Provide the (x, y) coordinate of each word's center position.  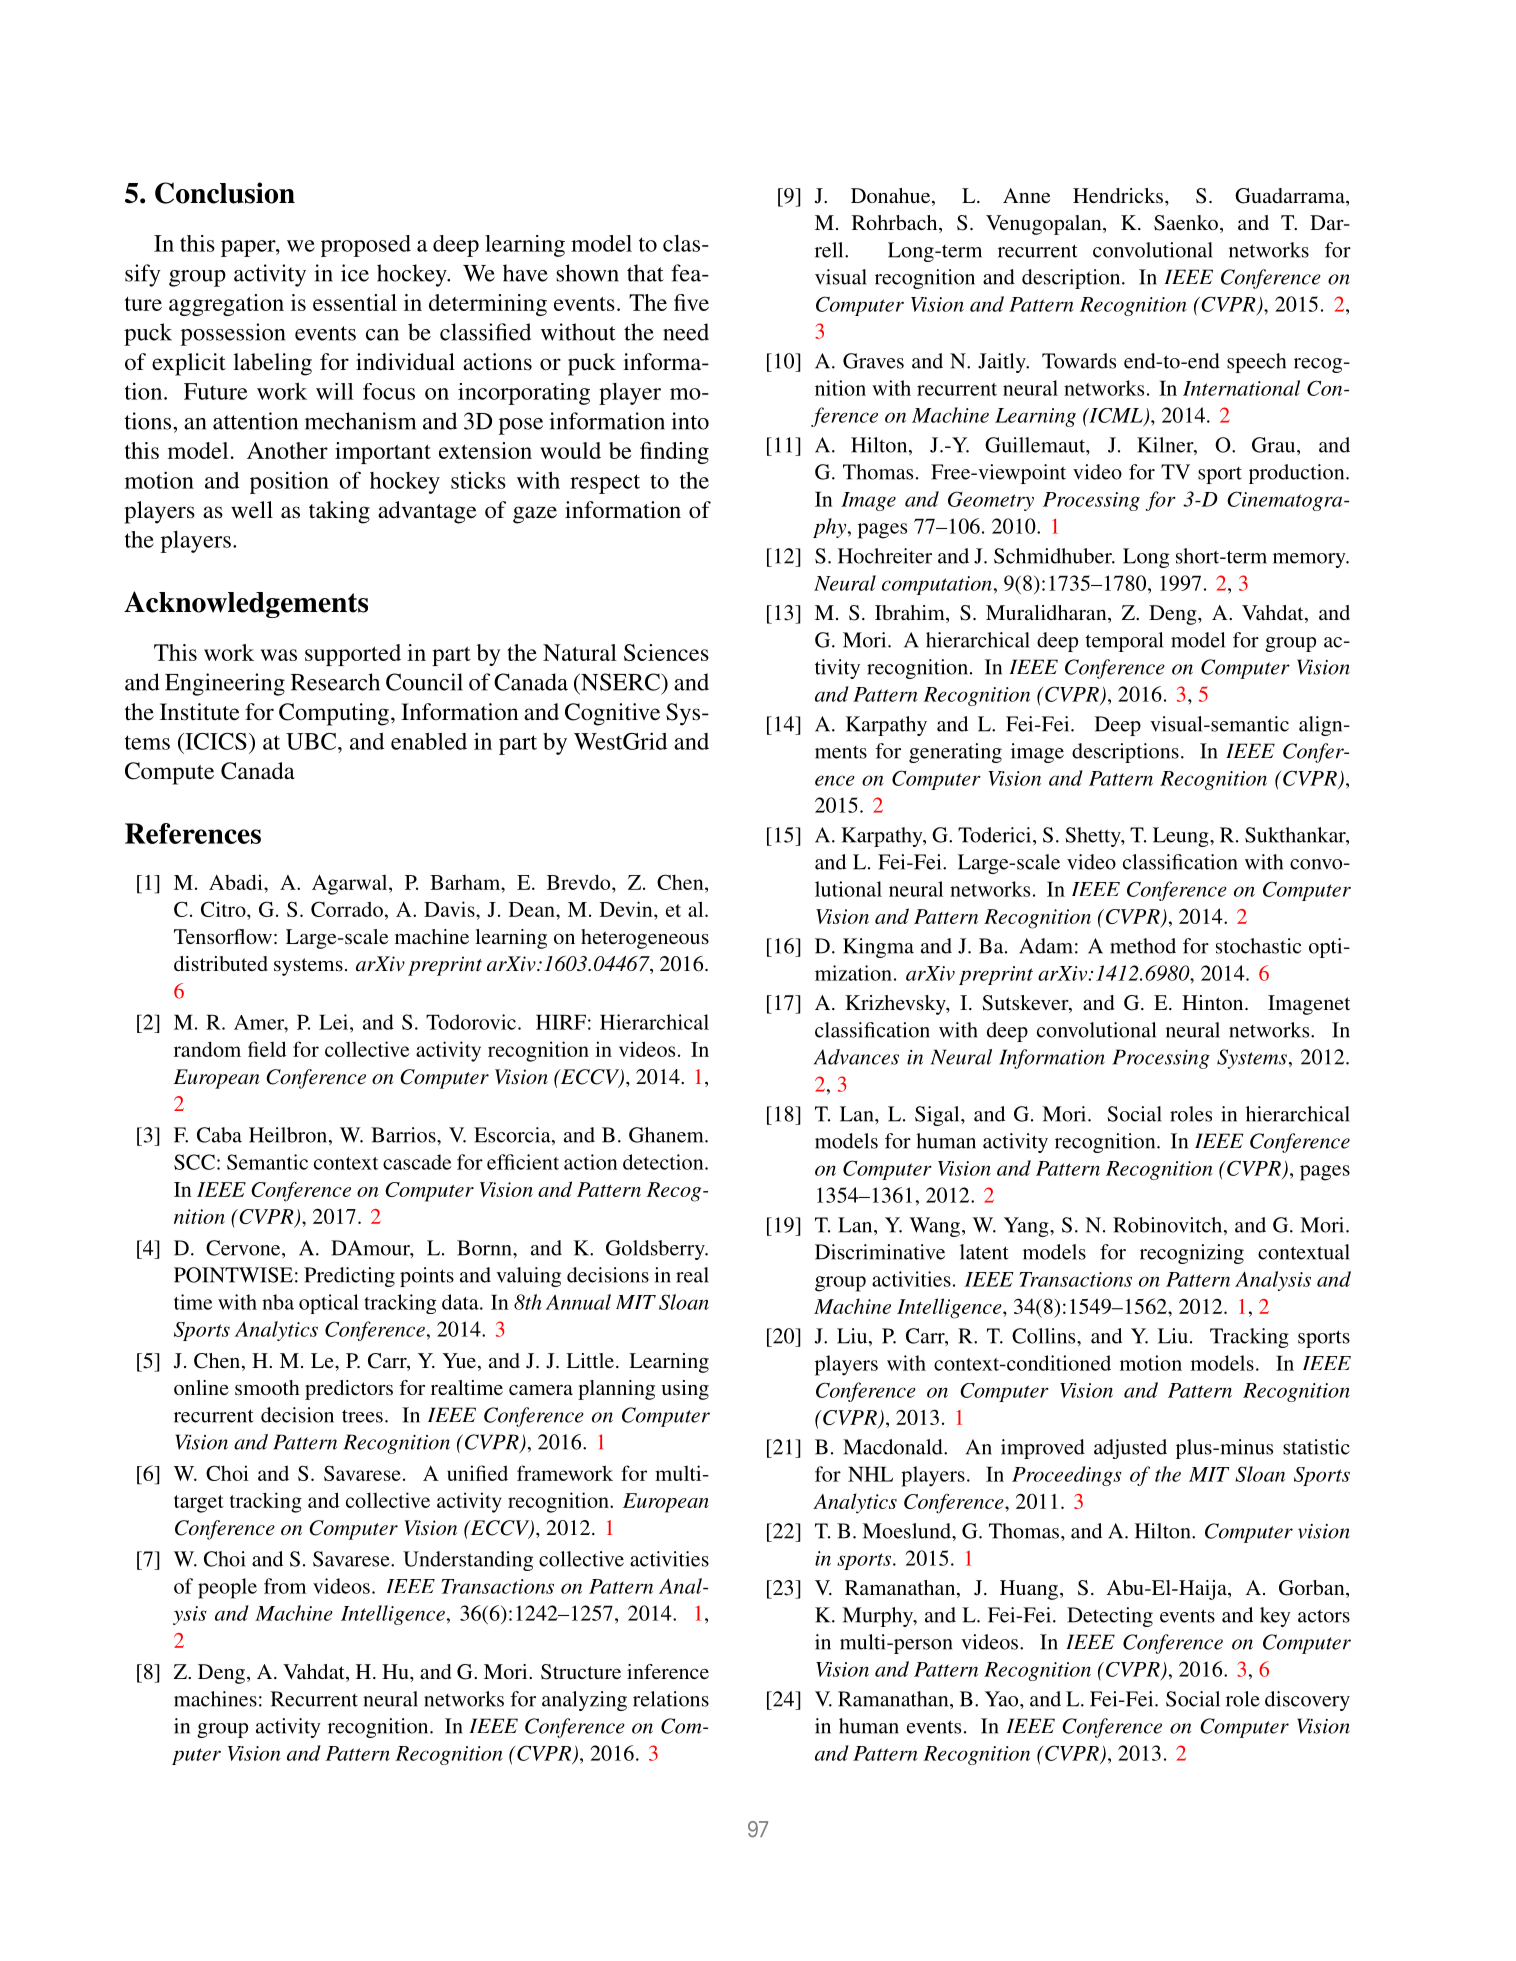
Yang (1027, 1227)
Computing (334, 714)
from (285, 1586)
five (691, 302)
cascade (417, 1162)
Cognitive (612, 714)
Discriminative (880, 1252)
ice (355, 273)
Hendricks (1119, 195)
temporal (1124, 642)
